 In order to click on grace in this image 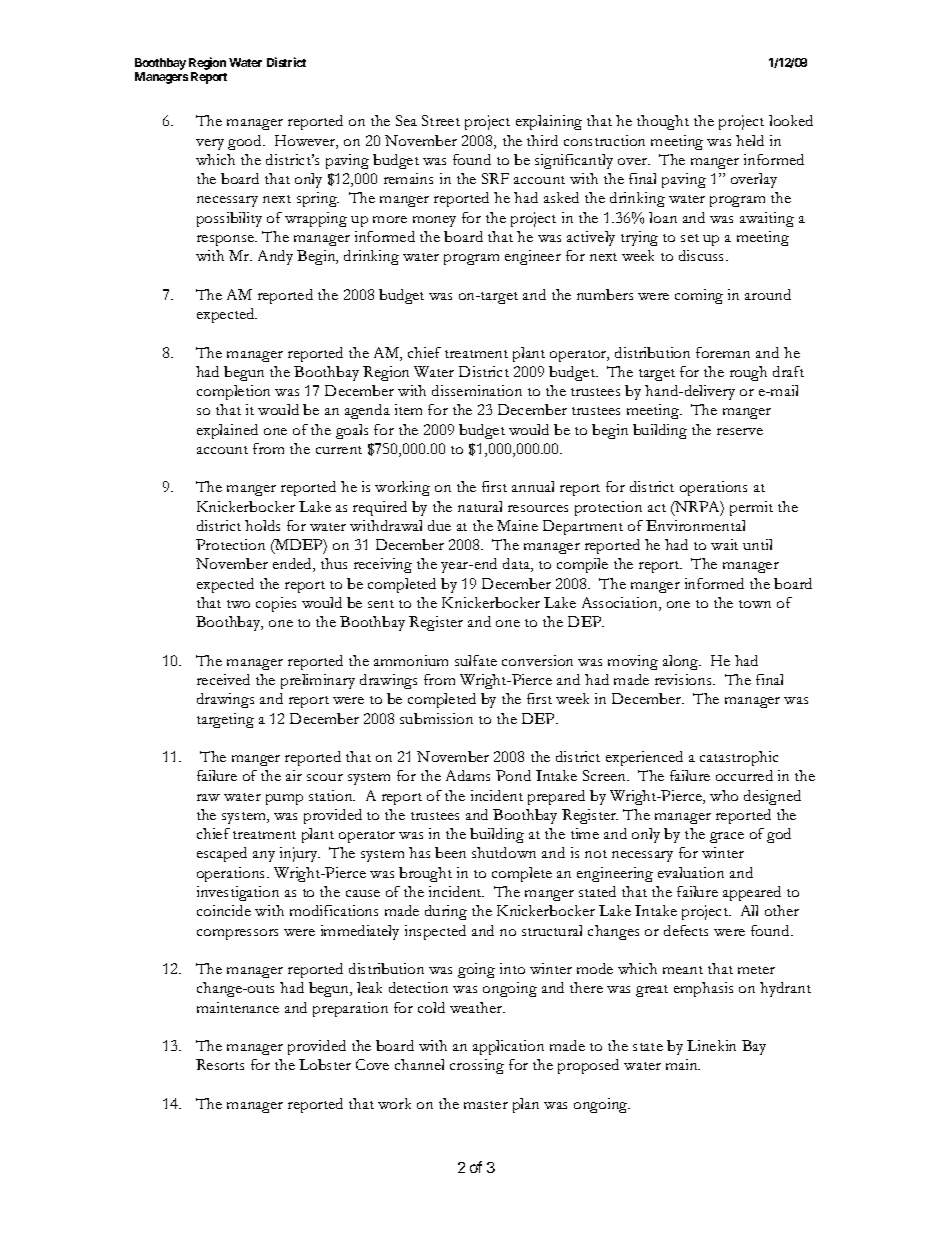, I will do `click(727, 837)`.
